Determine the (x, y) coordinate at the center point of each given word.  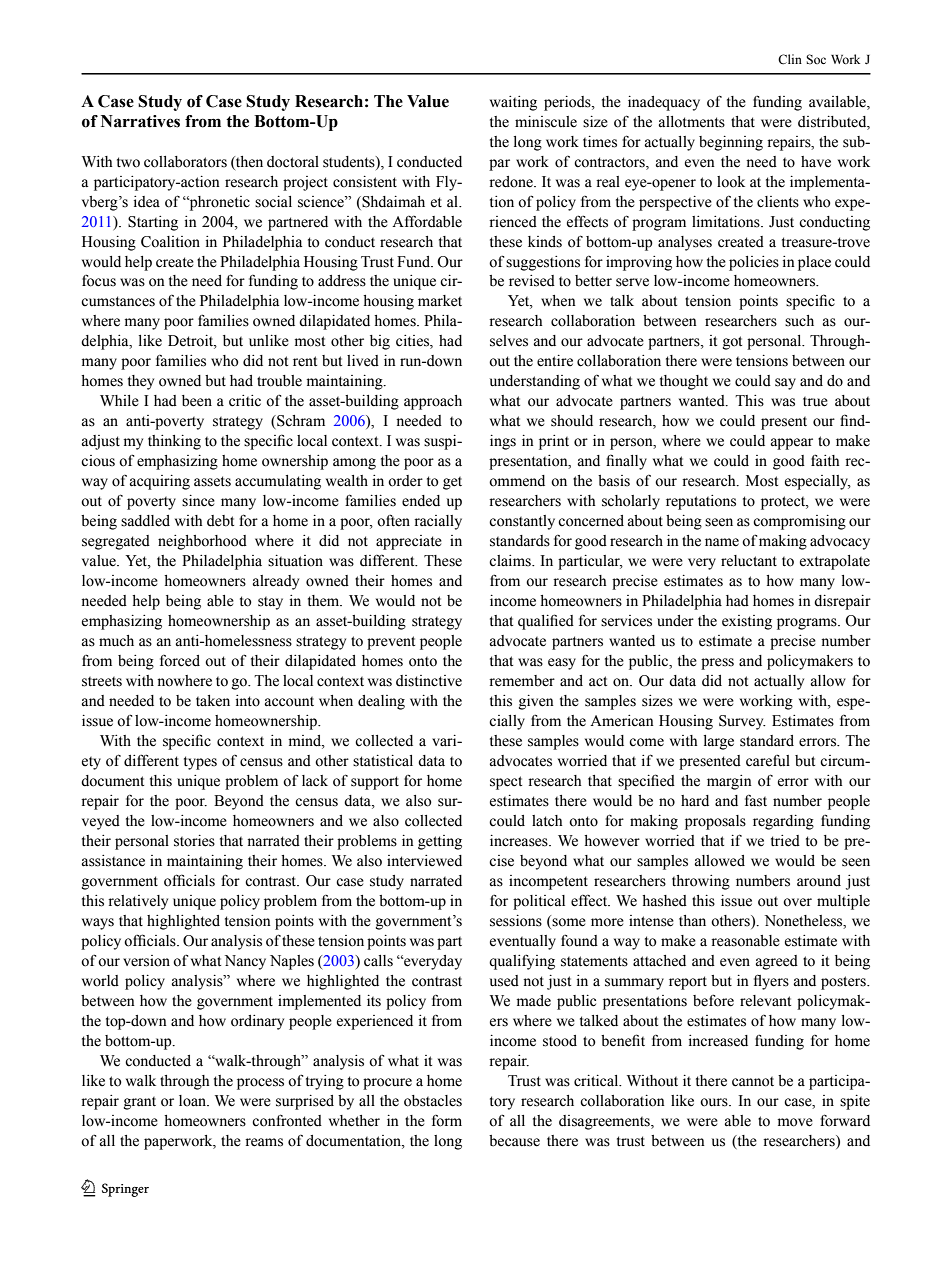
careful (768, 760)
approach (433, 402)
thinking (174, 442)
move (795, 1122)
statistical (383, 761)
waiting (513, 103)
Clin (790, 59)
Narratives (140, 121)
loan (194, 1101)
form (447, 1121)
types (200, 763)
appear (791, 444)
